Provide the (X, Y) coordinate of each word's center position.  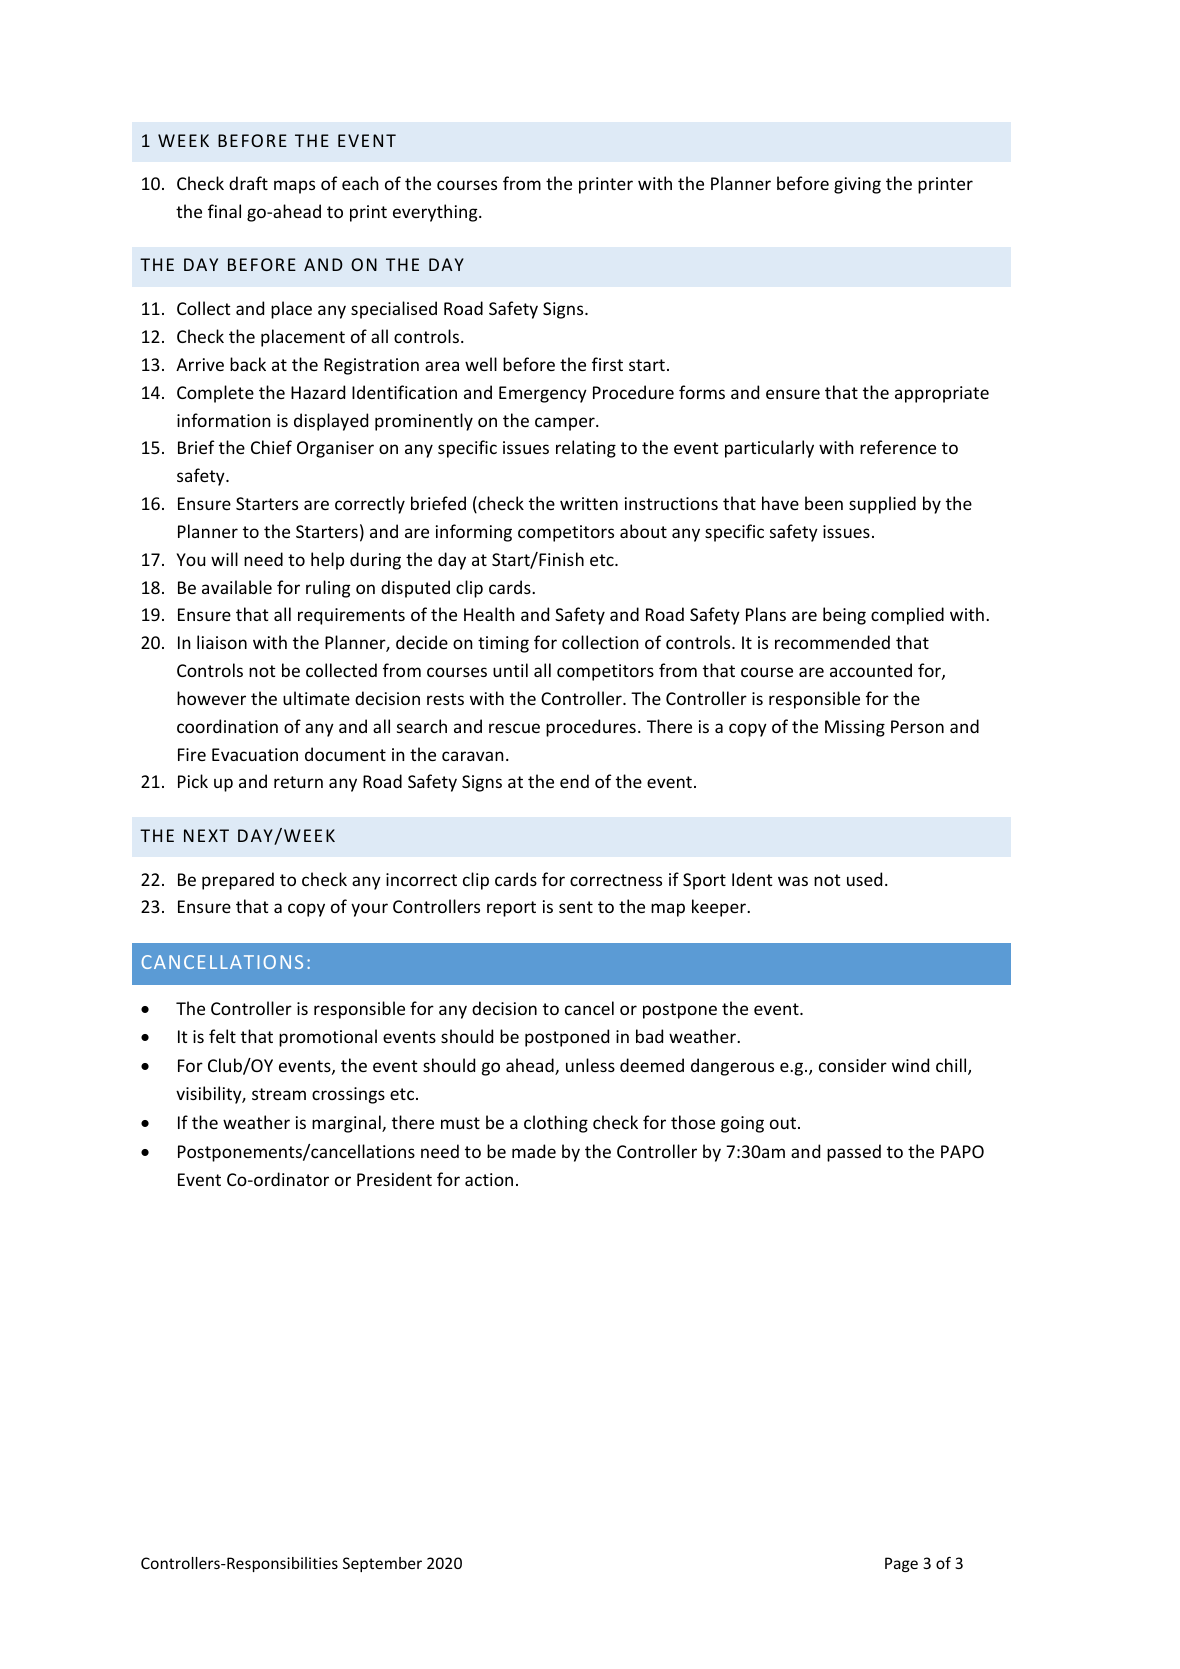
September (382, 1564)
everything (436, 213)
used (864, 879)
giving (857, 185)
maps (294, 187)
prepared (238, 881)
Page (901, 1564)
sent (576, 907)
